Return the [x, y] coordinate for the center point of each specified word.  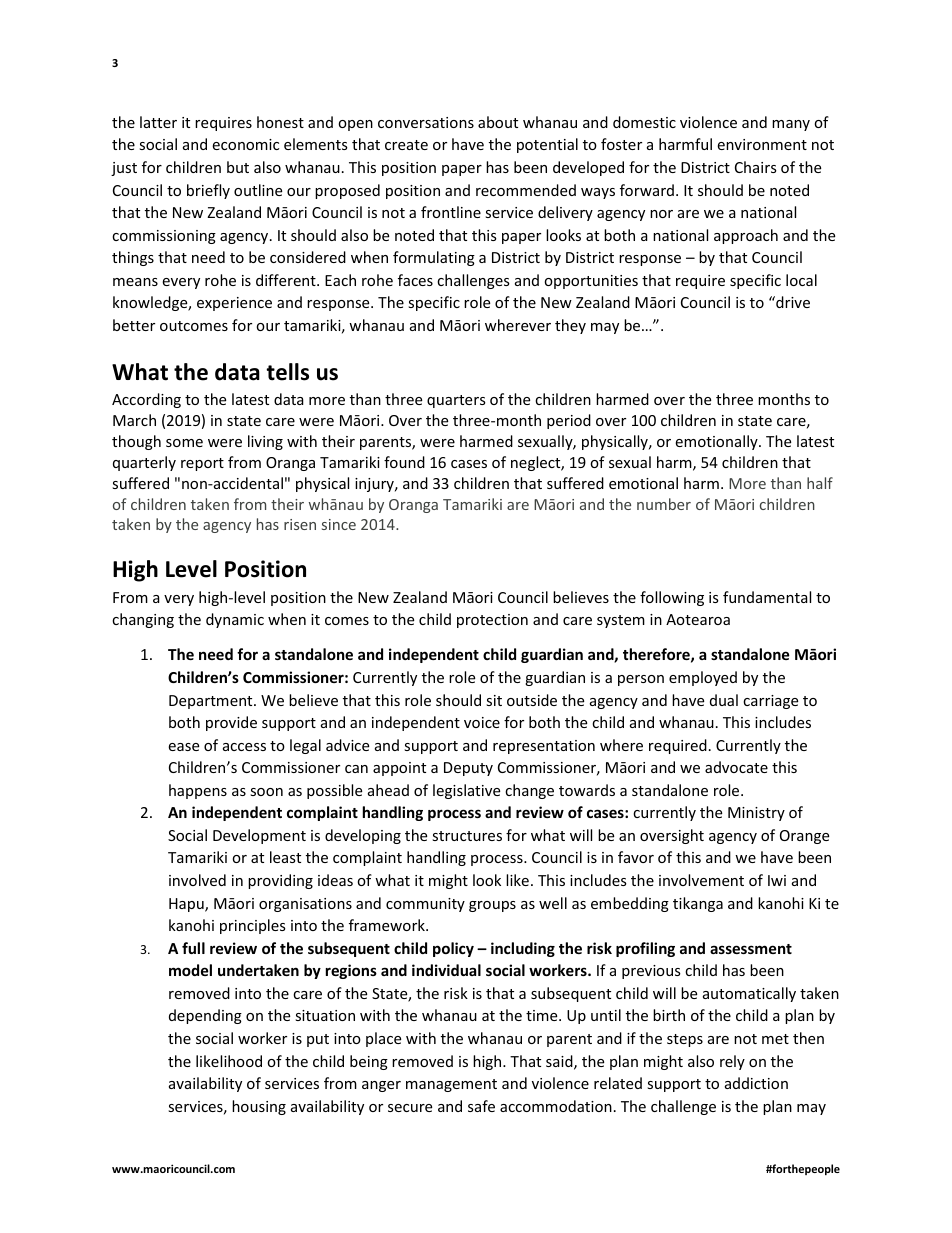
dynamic [235, 620]
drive [792, 302]
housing [259, 1107]
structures [467, 836]
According [146, 400]
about [498, 122]
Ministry [756, 814]
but [238, 167]
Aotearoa [698, 619]
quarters [456, 401]
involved [197, 880]
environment [762, 144]
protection [492, 621]
